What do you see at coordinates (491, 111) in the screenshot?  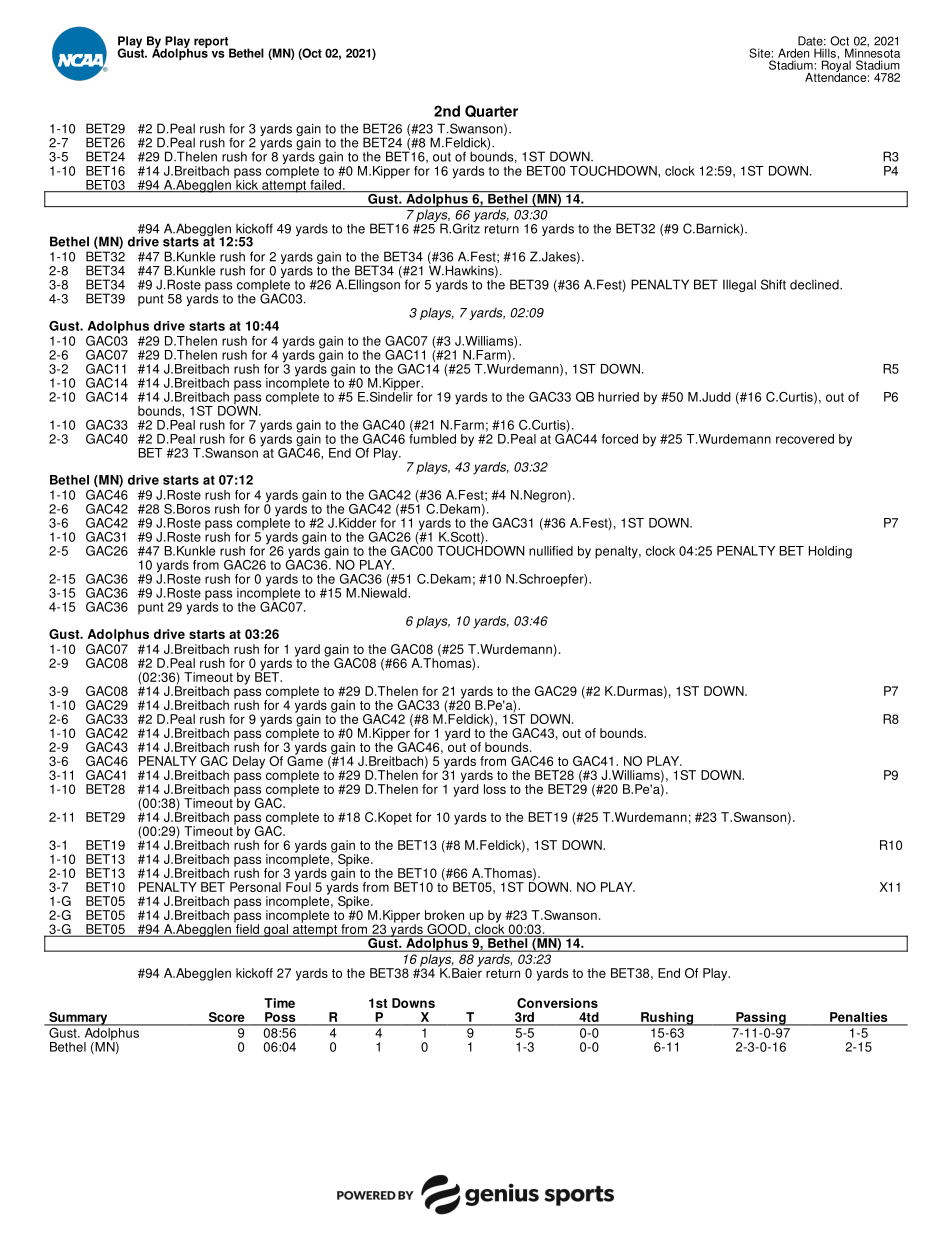 I see `Quarter` at bounding box center [491, 111].
